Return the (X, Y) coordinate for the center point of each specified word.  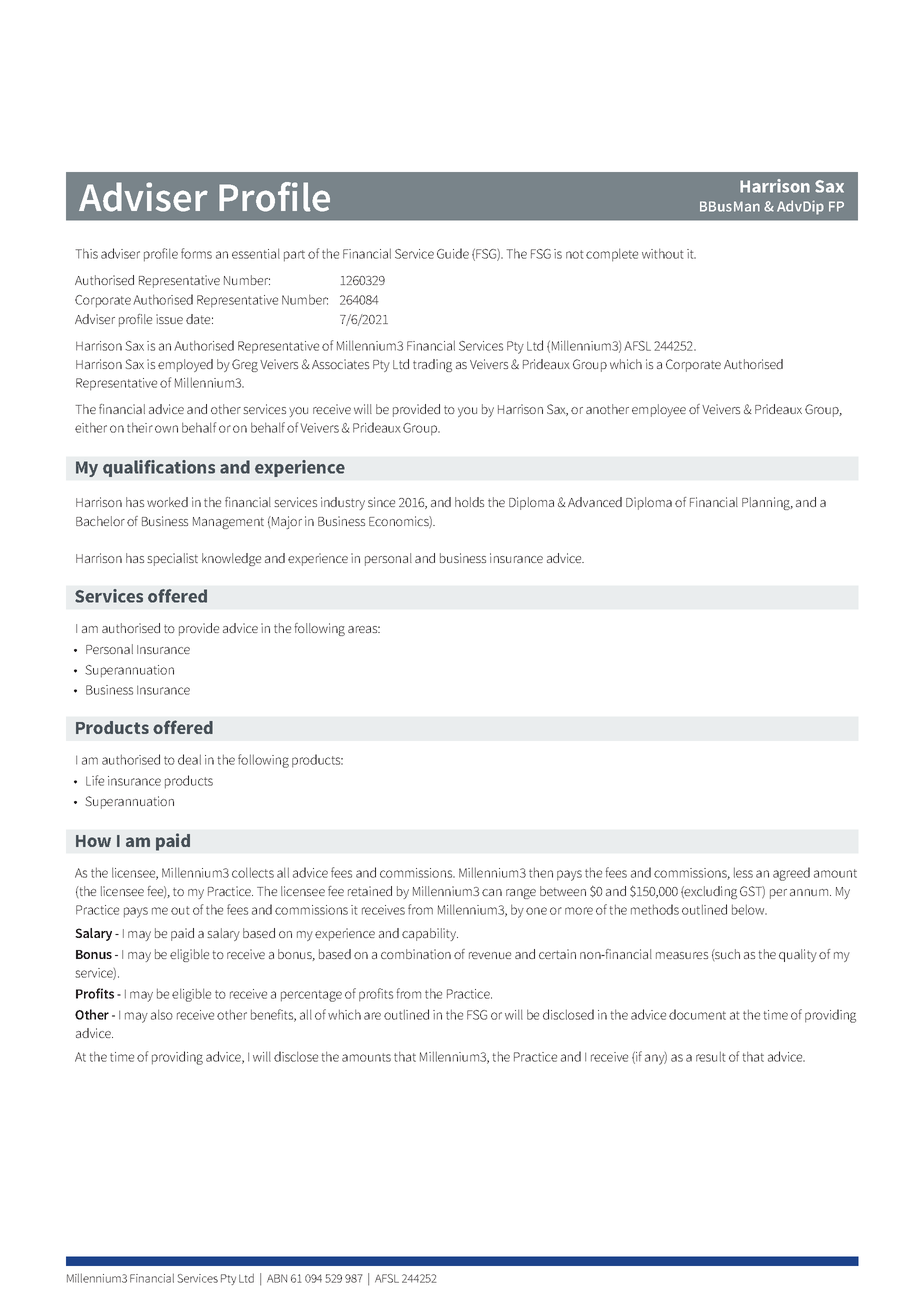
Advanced (595, 502)
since (381, 502)
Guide (453, 253)
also (162, 1014)
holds (469, 502)
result (711, 1056)
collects (253, 872)
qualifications (159, 468)
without (663, 253)
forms (196, 253)
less (743, 872)
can (492, 892)
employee (659, 410)
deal (189, 759)
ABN (277, 1278)
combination (416, 954)
